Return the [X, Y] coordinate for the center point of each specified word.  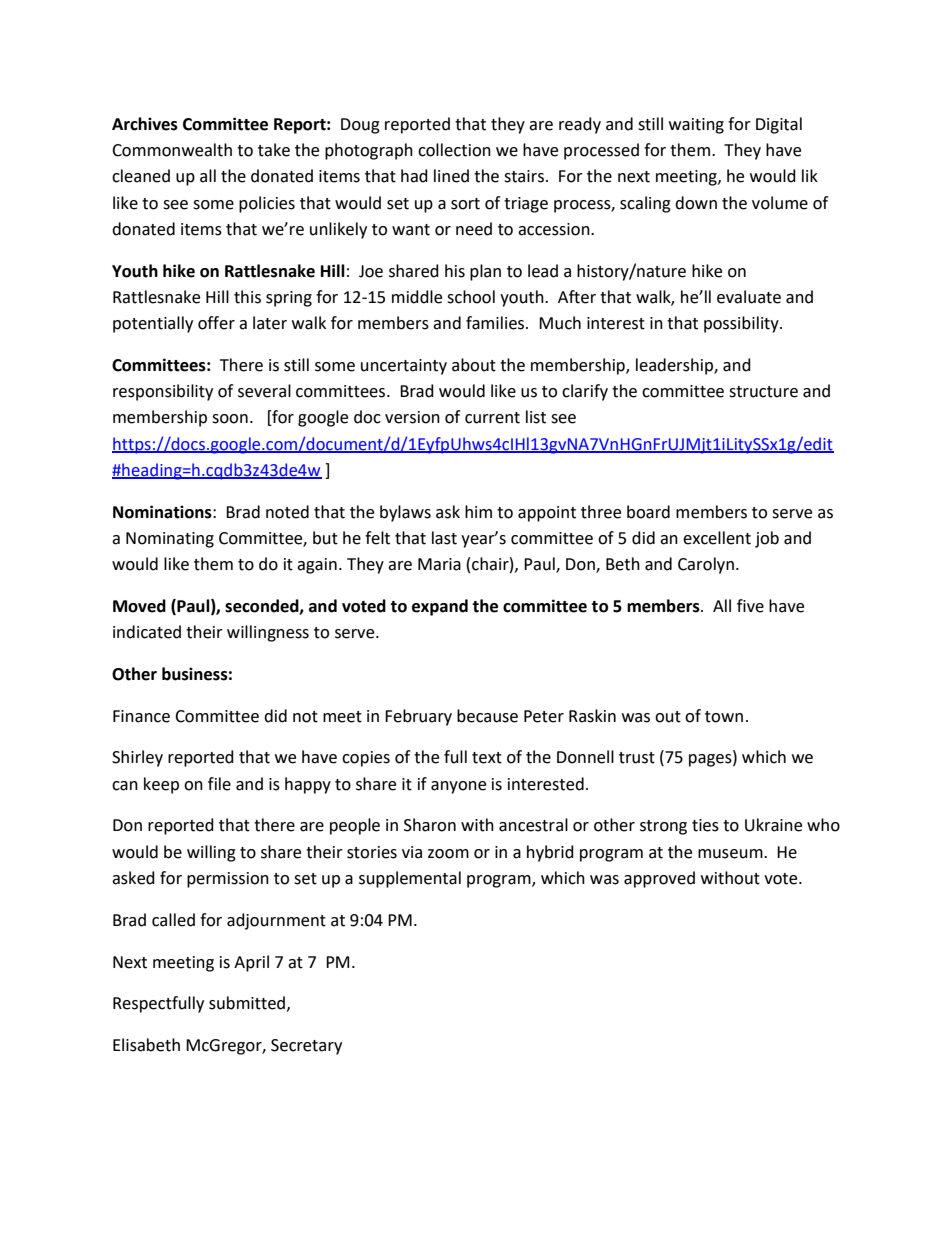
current [492, 418]
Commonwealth [172, 150]
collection [454, 150]
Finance [141, 716]
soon [230, 419]
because [487, 716]
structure [763, 392]
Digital [779, 125]
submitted [247, 1003]
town [724, 717]
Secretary [306, 1047]
